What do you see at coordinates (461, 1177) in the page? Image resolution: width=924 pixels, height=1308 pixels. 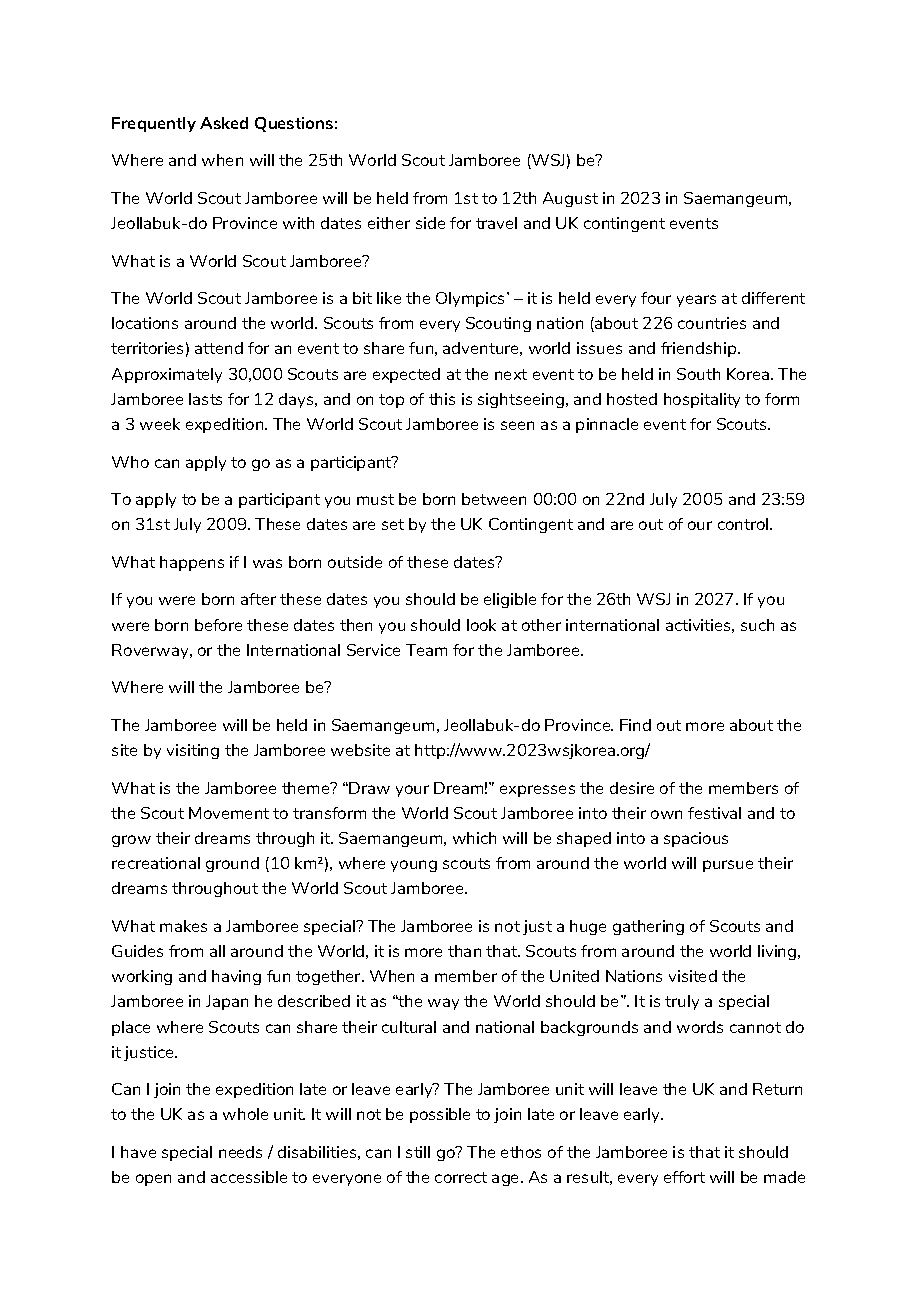 I see `correct` at bounding box center [461, 1177].
